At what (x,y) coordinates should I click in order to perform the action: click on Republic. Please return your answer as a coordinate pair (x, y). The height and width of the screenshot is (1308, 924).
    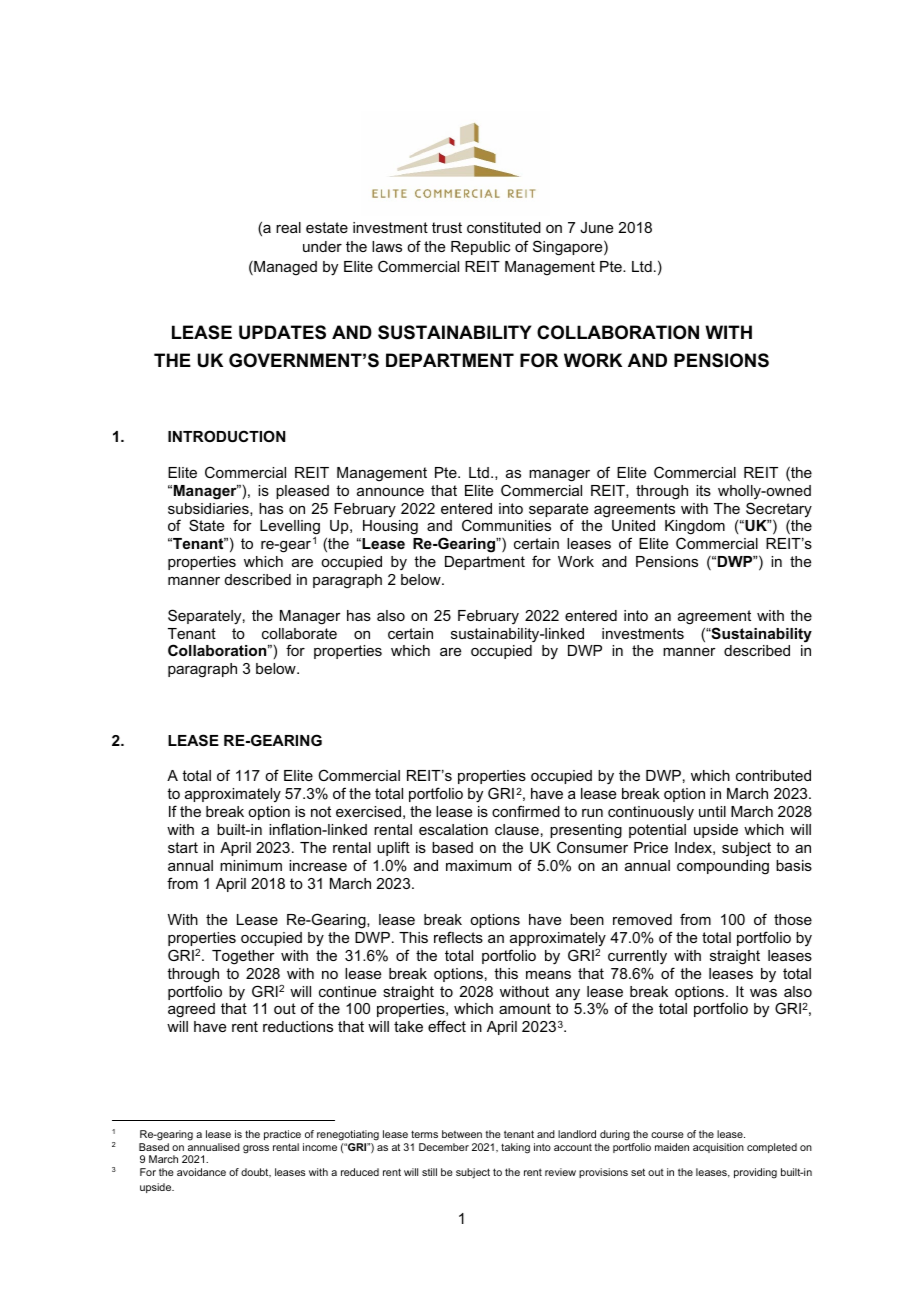
    Looking at the image, I should click on (480, 248).
